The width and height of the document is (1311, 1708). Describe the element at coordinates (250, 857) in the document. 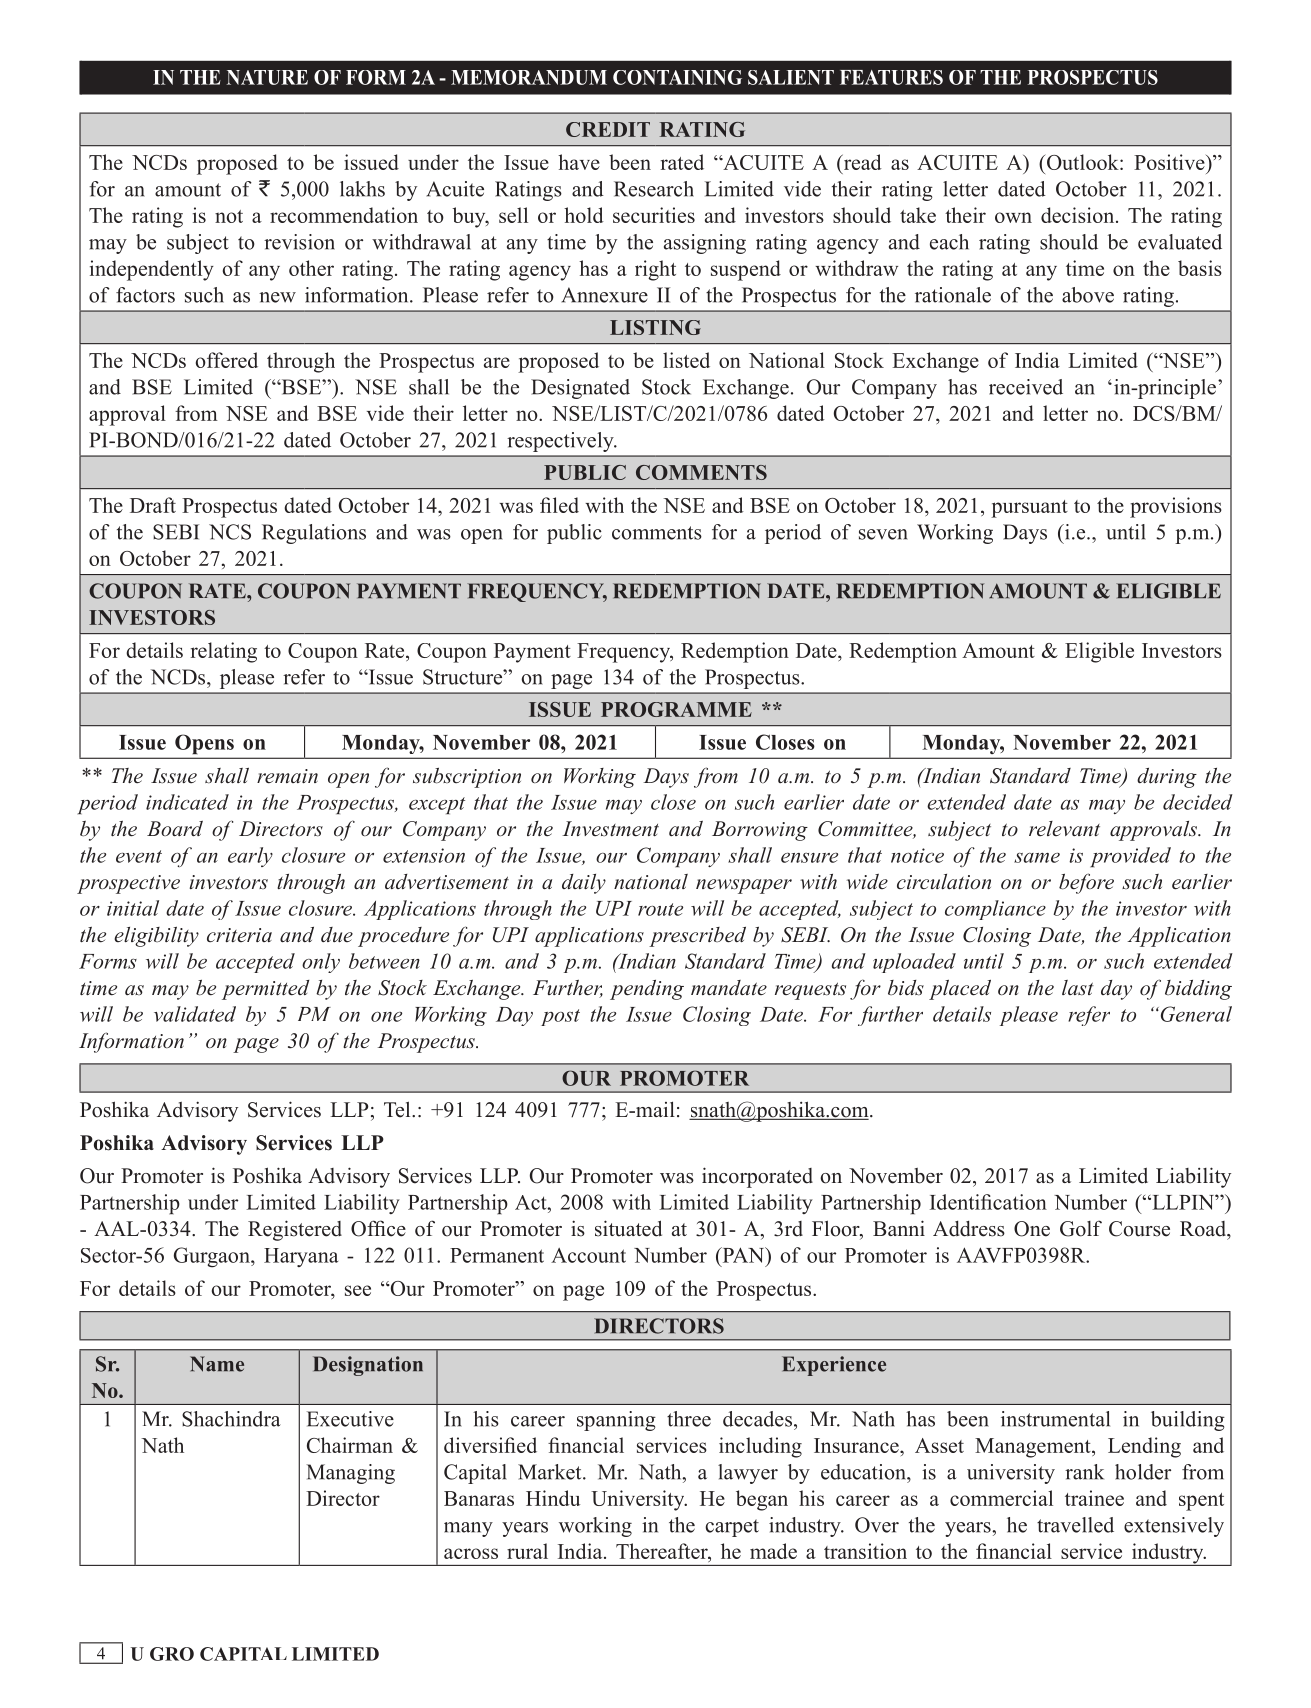

I see `early` at that location.
